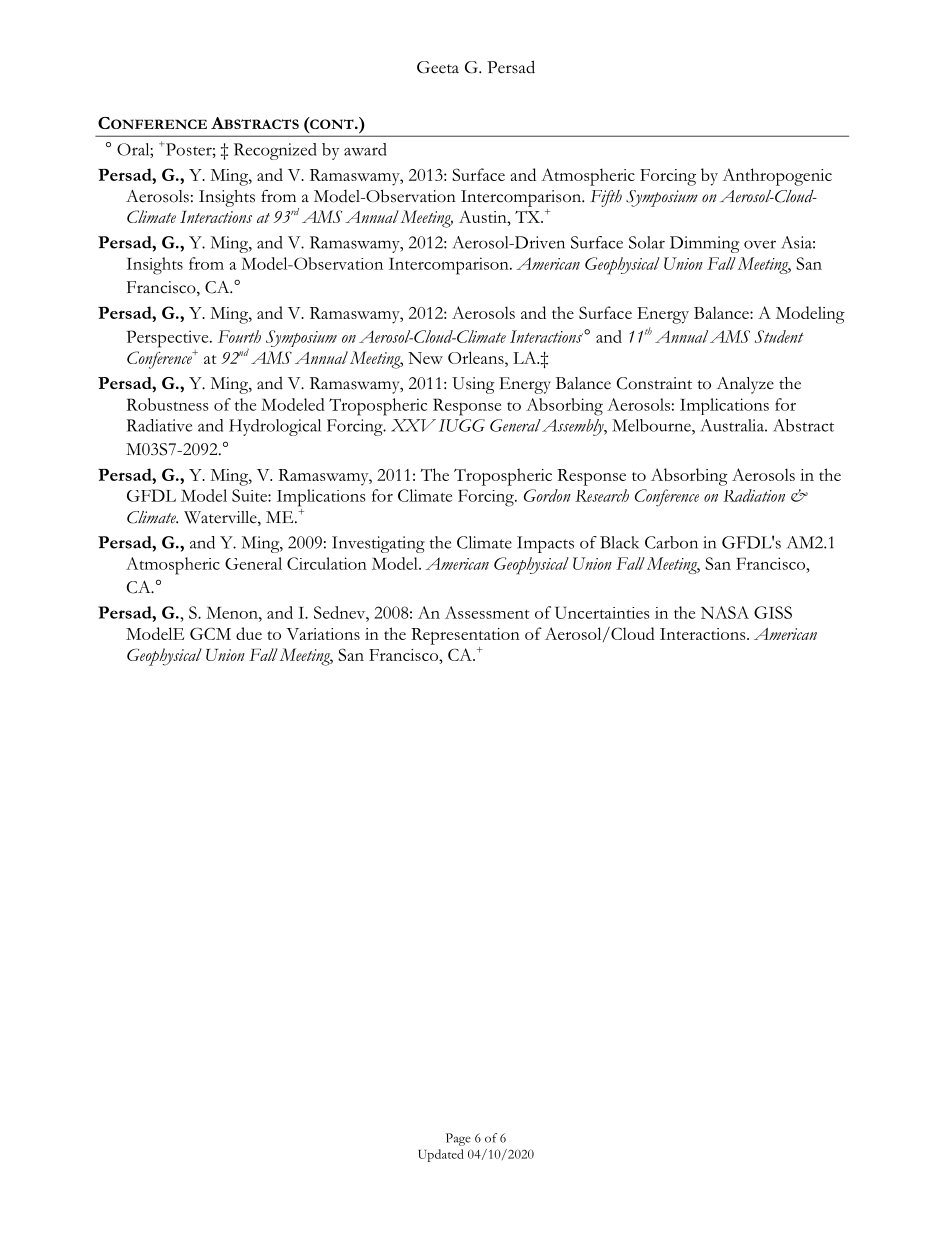  Describe the element at coordinates (547, 495) in the image. I see `Gordon` at that location.
